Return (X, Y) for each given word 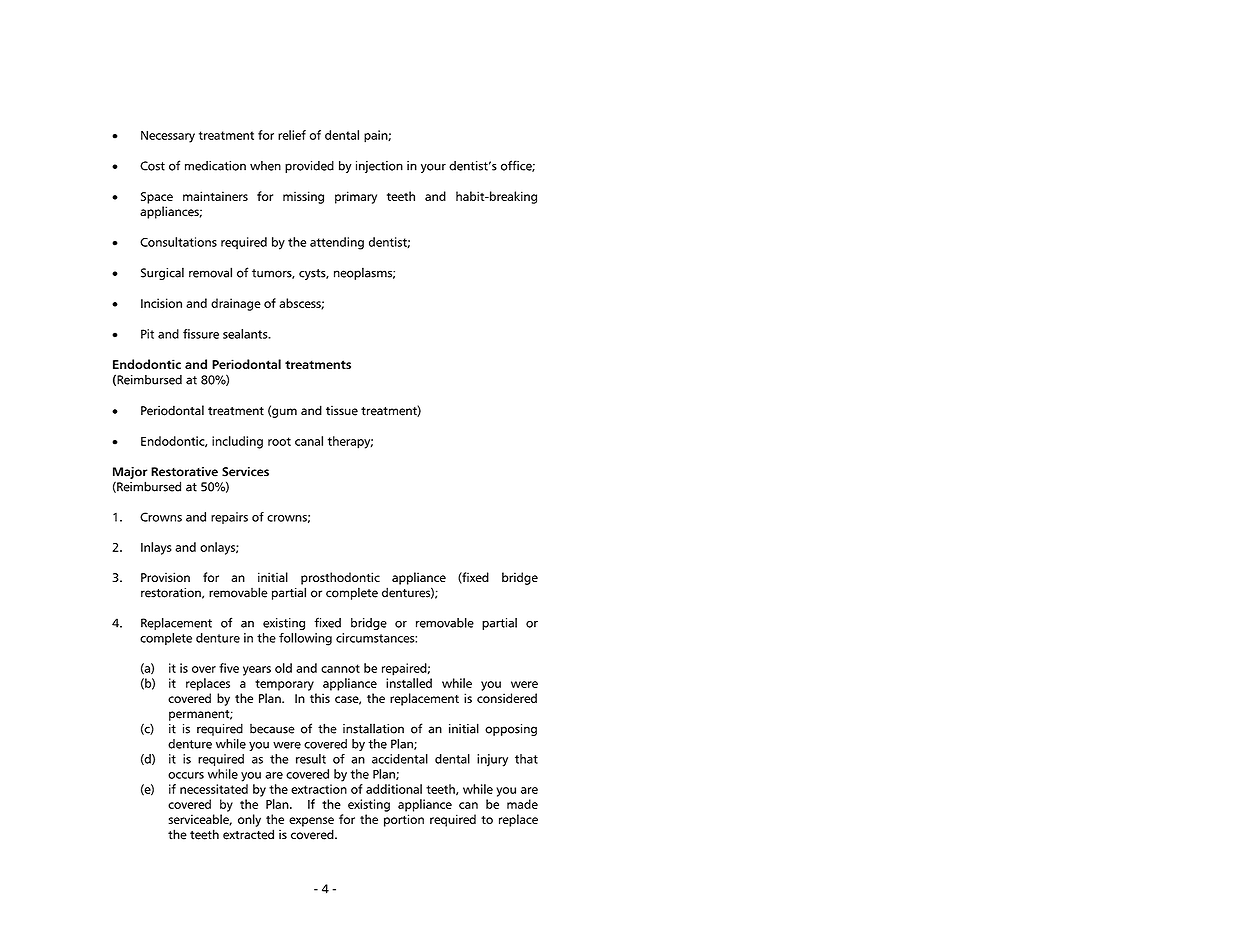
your (433, 168)
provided (309, 167)
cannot (340, 668)
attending (337, 243)
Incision (161, 303)
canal (309, 441)
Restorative (184, 472)
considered (507, 698)
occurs (186, 775)
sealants (246, 334)
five (229, 668)
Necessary (168, 137)
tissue (342, 411)
